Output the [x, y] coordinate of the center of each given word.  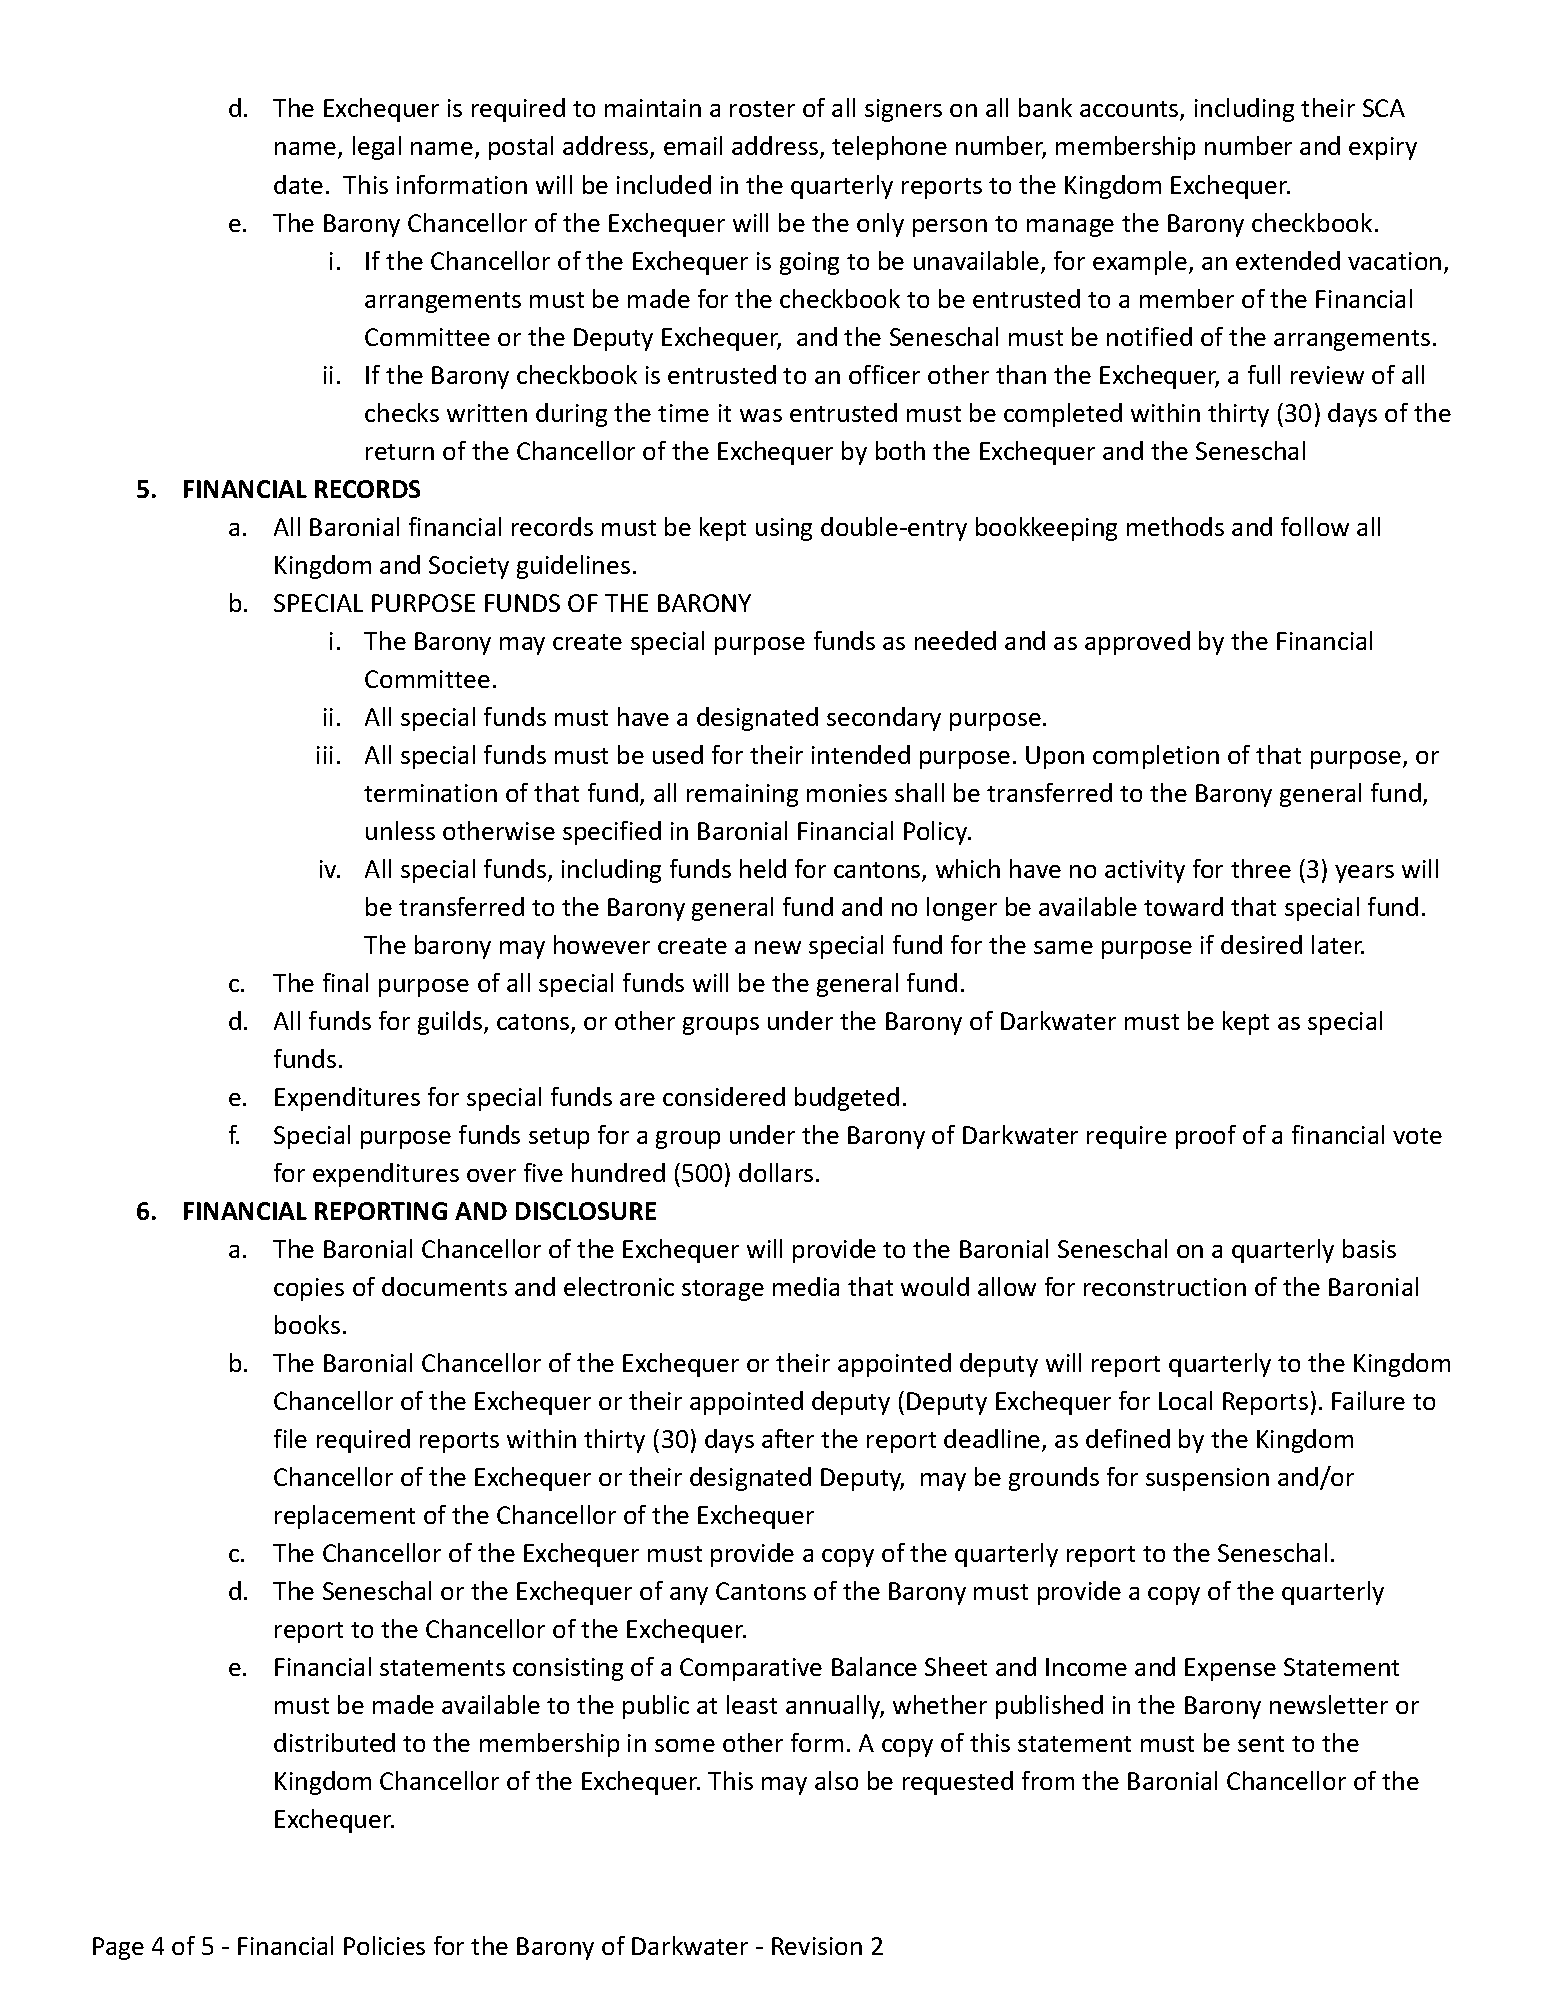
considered [724, 1096]
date [298, 184]
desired [1261, 944]
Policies [384, 1945]
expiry [1383, 148]
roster [762, 109]
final [345, 982]
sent [1261, 1744]
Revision [817, 1946]
